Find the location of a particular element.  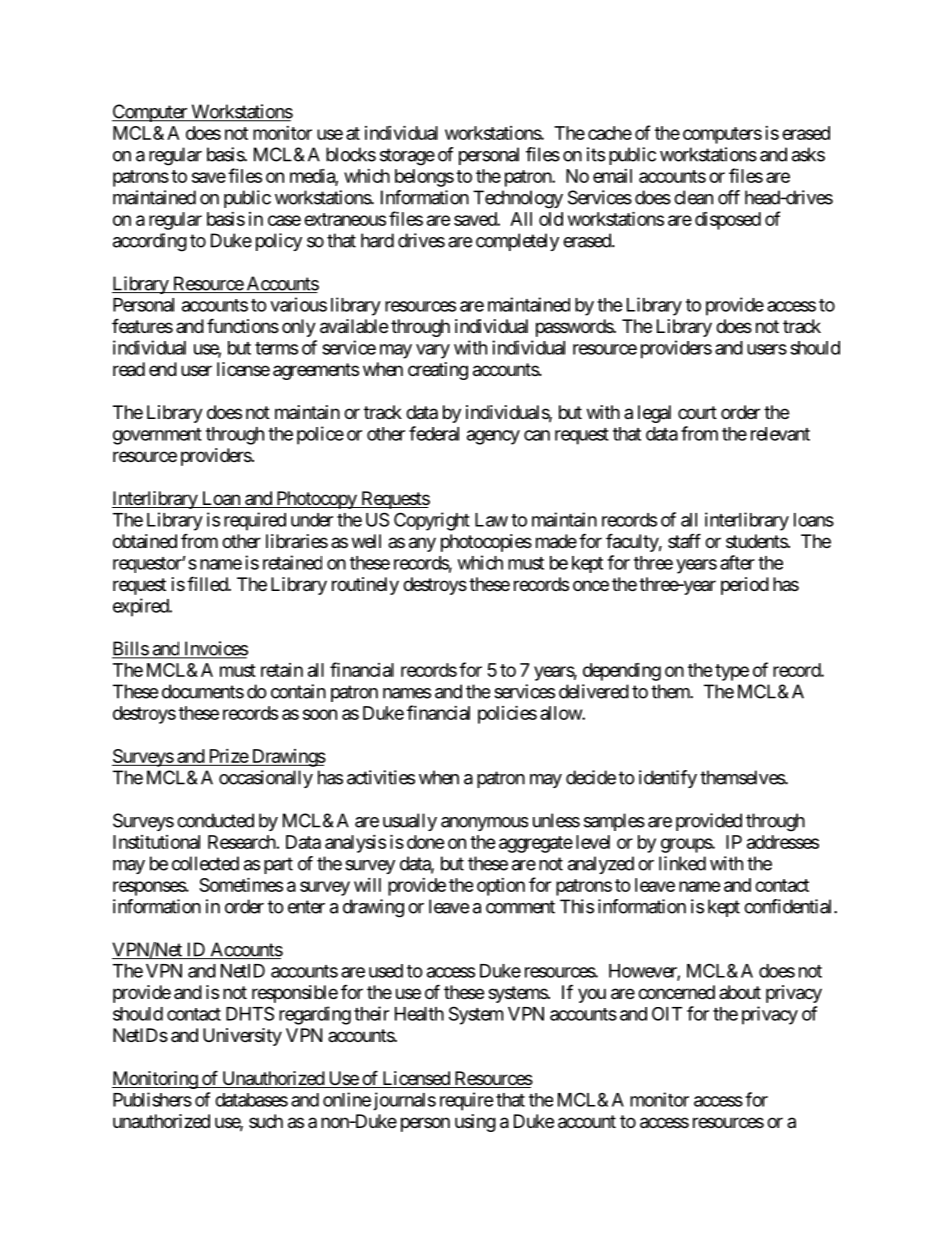

federal is located at coordinates (434, 433).
